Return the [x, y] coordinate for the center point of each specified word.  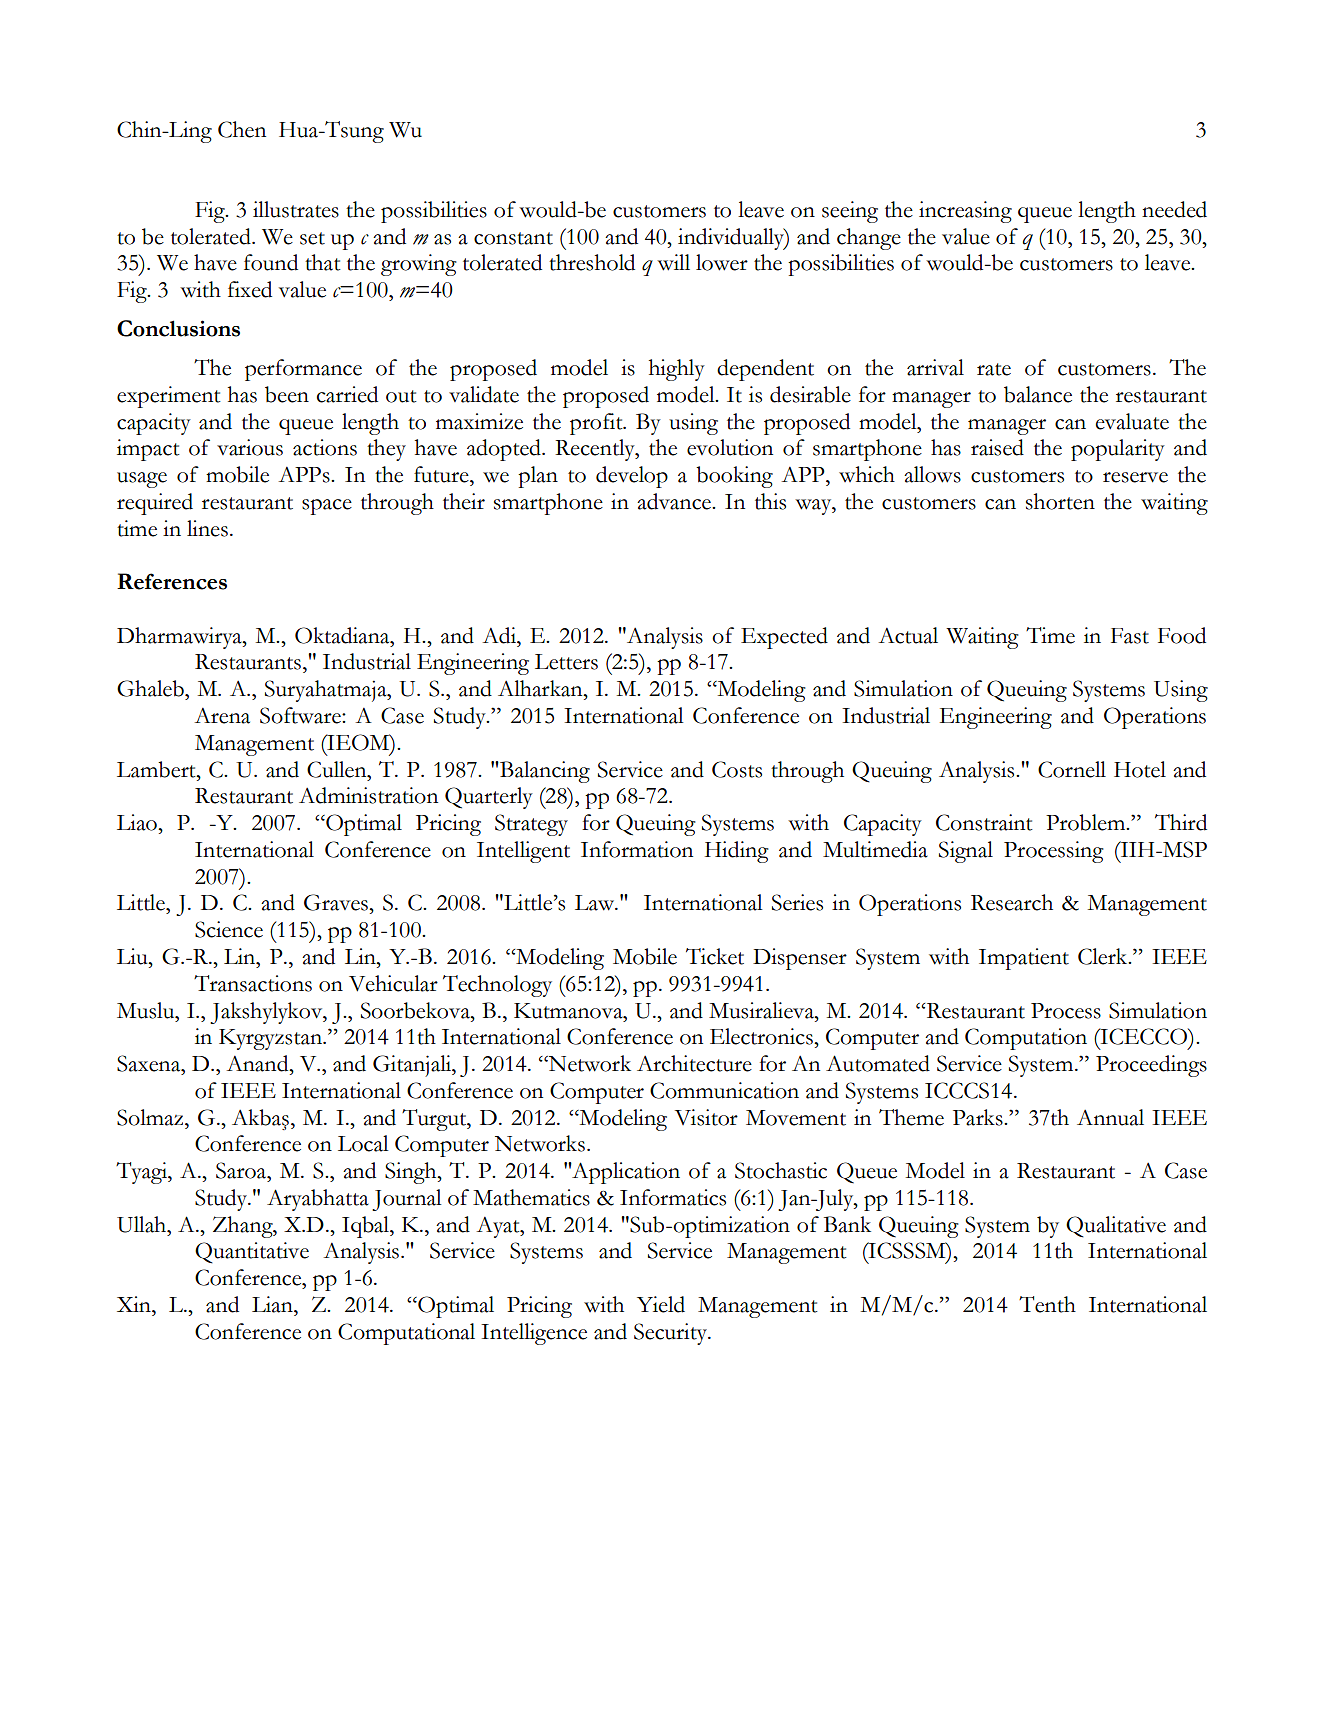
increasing [965, 212]
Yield [661, 1304]
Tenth [1047, 1304]
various [250, 447]
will [673, 262]
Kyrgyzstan [271, 1039]
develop [632, 477]
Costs [737, 769]
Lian [273, 1304]
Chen [242, 129]
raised [997, 447]
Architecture [694, 1063]
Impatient [1024, 959]
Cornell [1072, 769]
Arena [222, 716]
